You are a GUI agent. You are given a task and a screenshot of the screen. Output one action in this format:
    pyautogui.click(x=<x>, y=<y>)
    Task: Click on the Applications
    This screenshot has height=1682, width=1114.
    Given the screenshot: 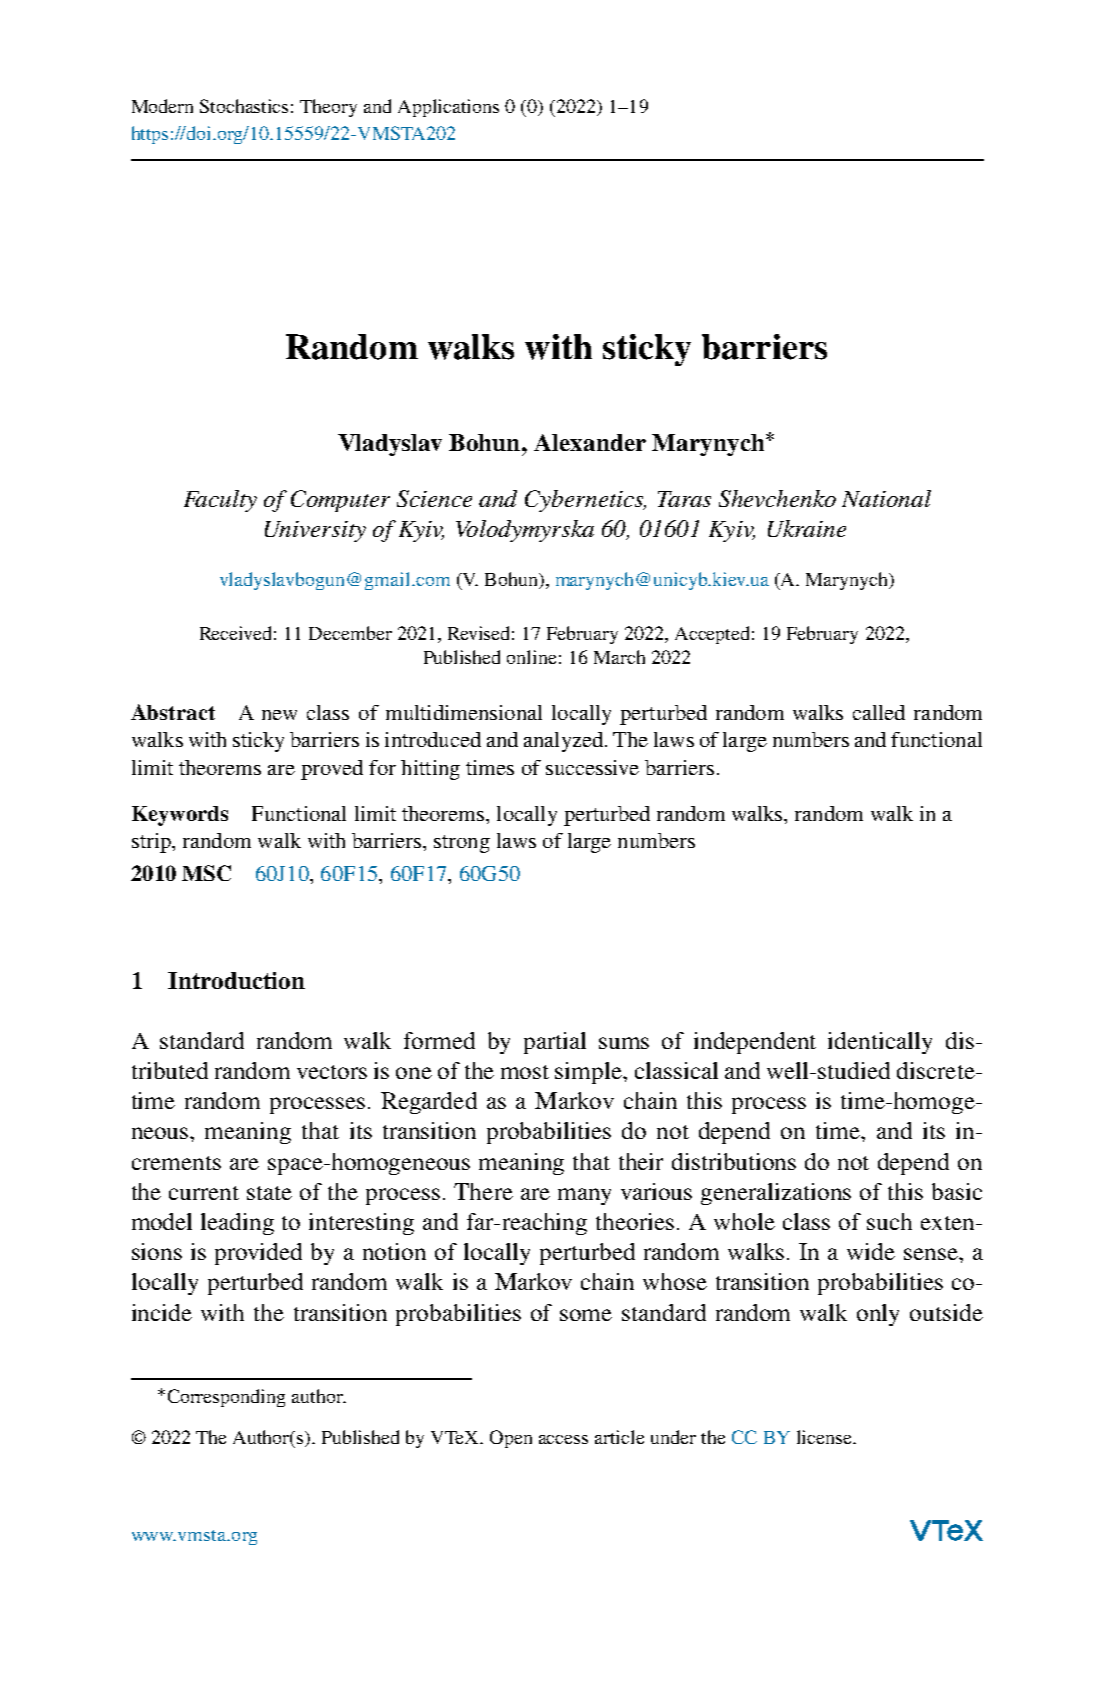 What is the action you would take?
    pyautogui.click(x=448, y=108)
